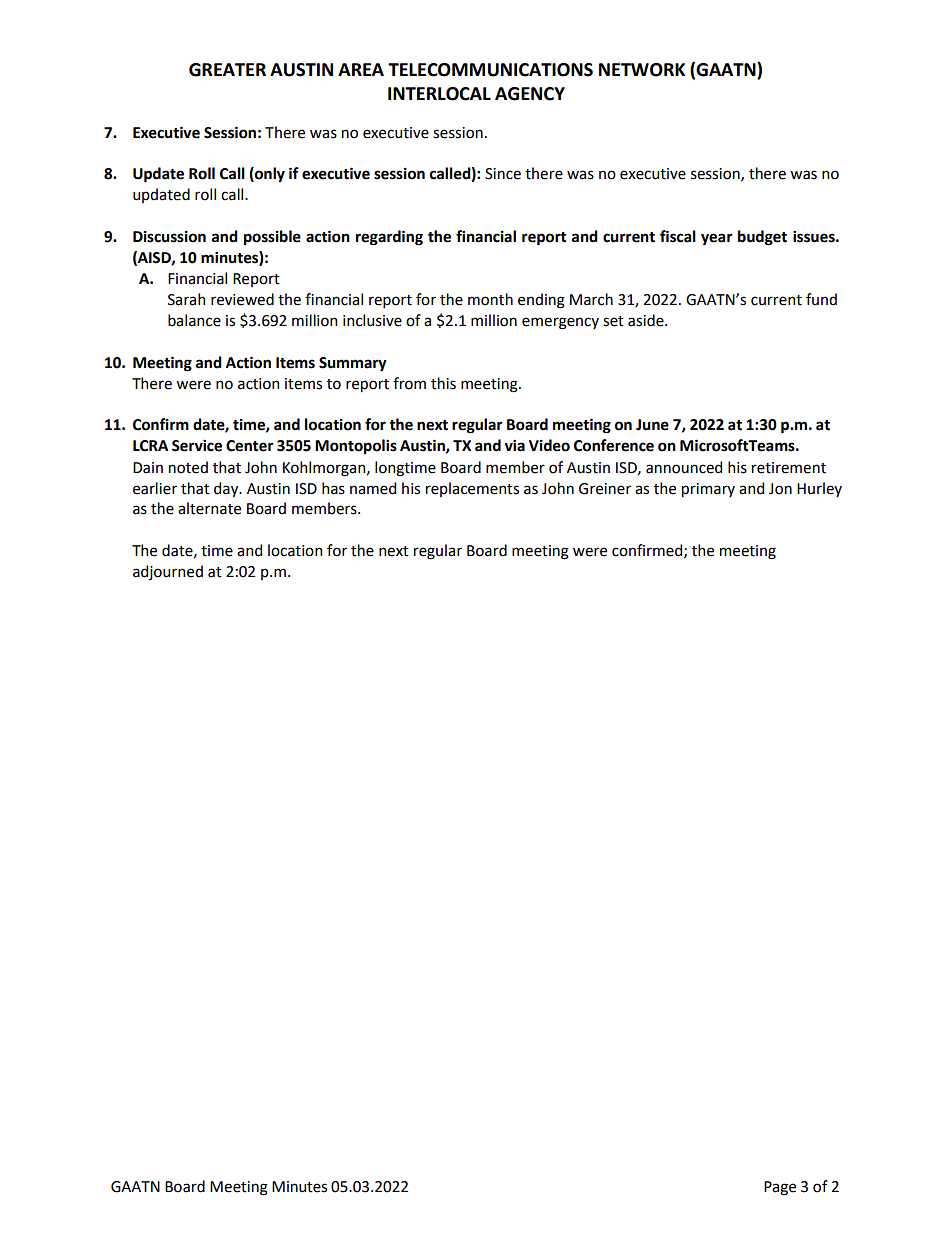 The image size is (952, 1233). Describe the element at coordinates (490, 70) in the screenshot. I see `TELECOMMUNICATIONS` at that location.
